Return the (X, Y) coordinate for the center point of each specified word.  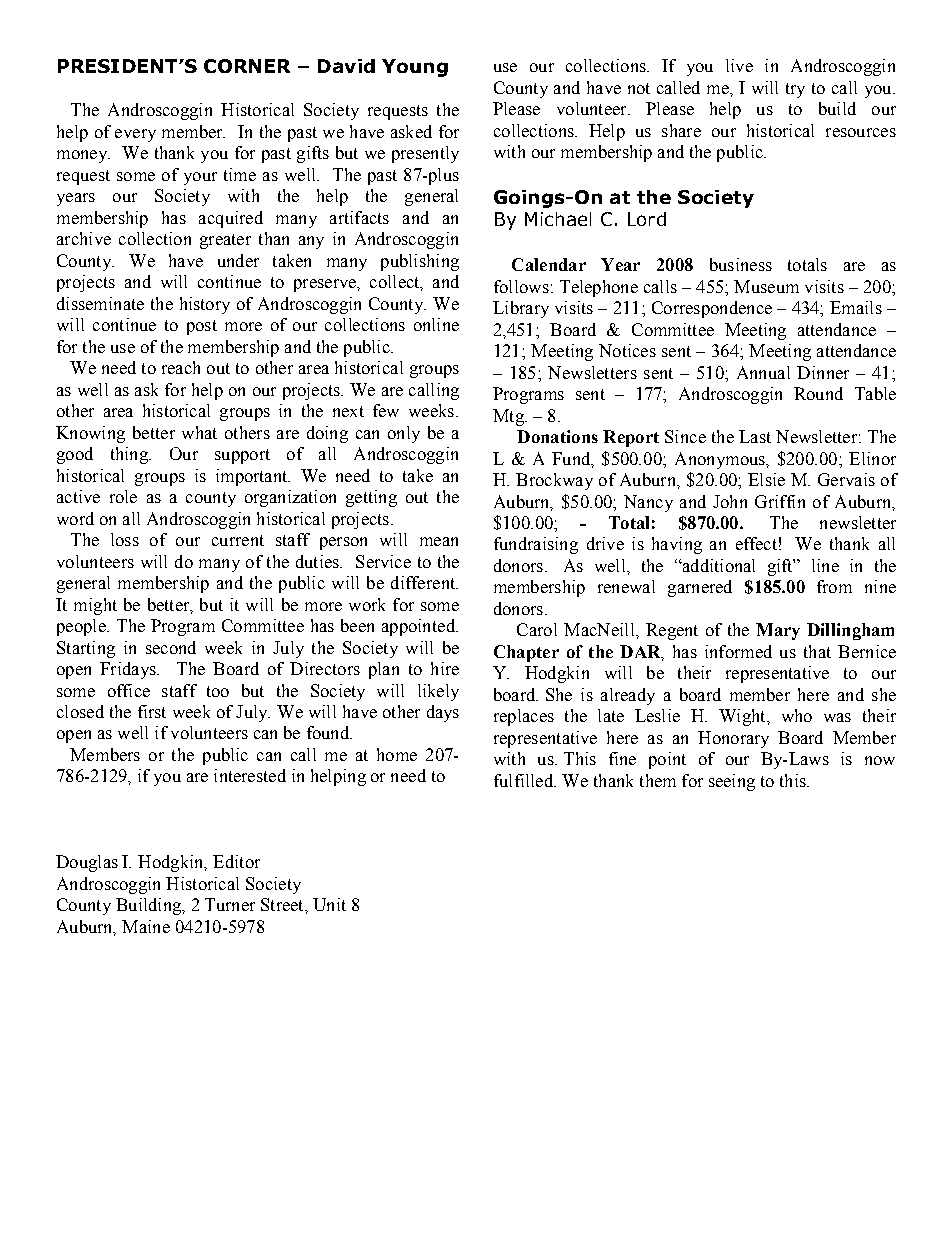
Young (415, 68)
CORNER (247, 66)
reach (181, 367)
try (795, 90)
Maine (146, 926)
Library (521, 309)
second (171, 647)
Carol (537, 629)
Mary (778, 631)
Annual (763, 372)
